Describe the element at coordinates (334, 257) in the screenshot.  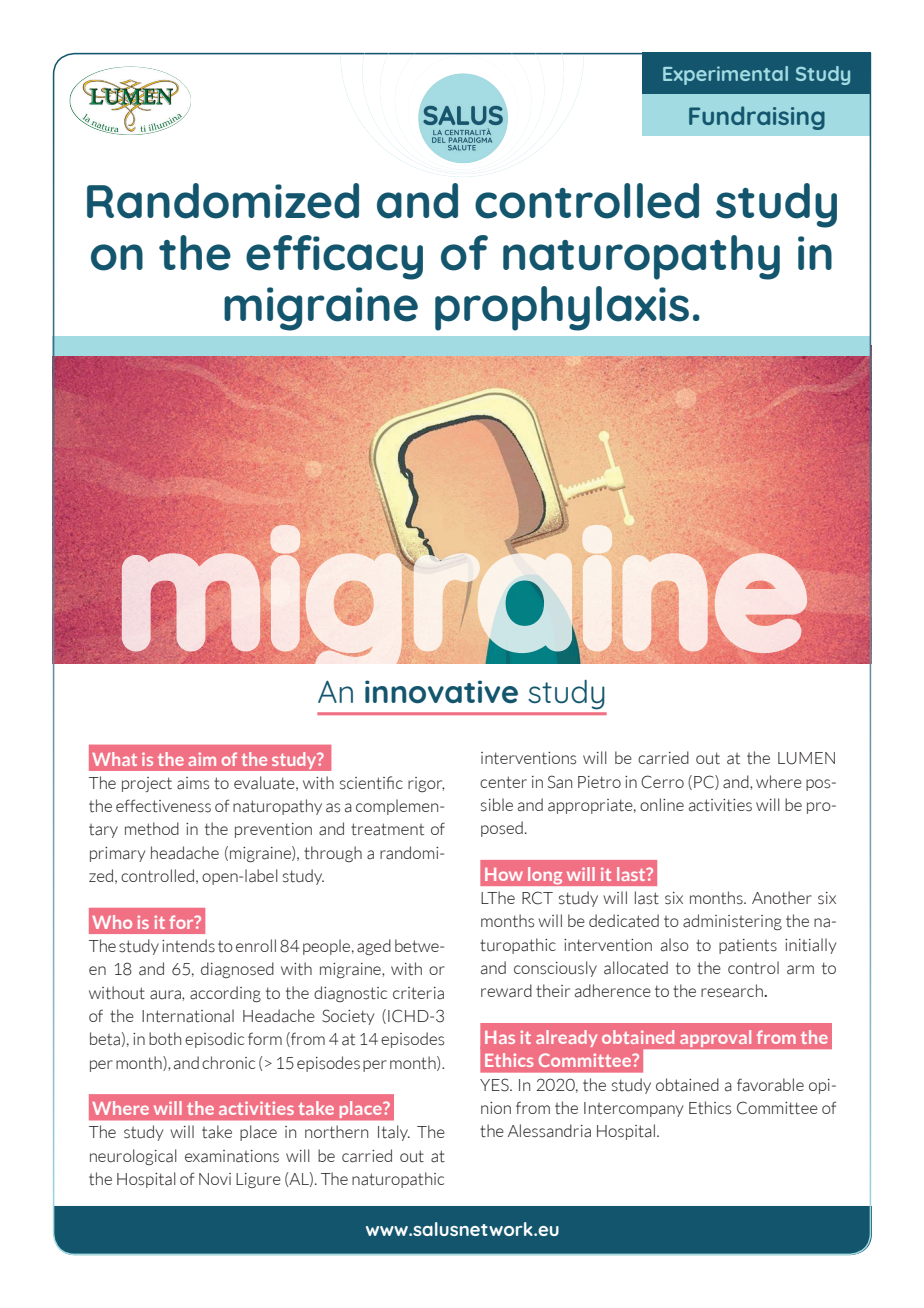
I see `efficacy` at that location.
